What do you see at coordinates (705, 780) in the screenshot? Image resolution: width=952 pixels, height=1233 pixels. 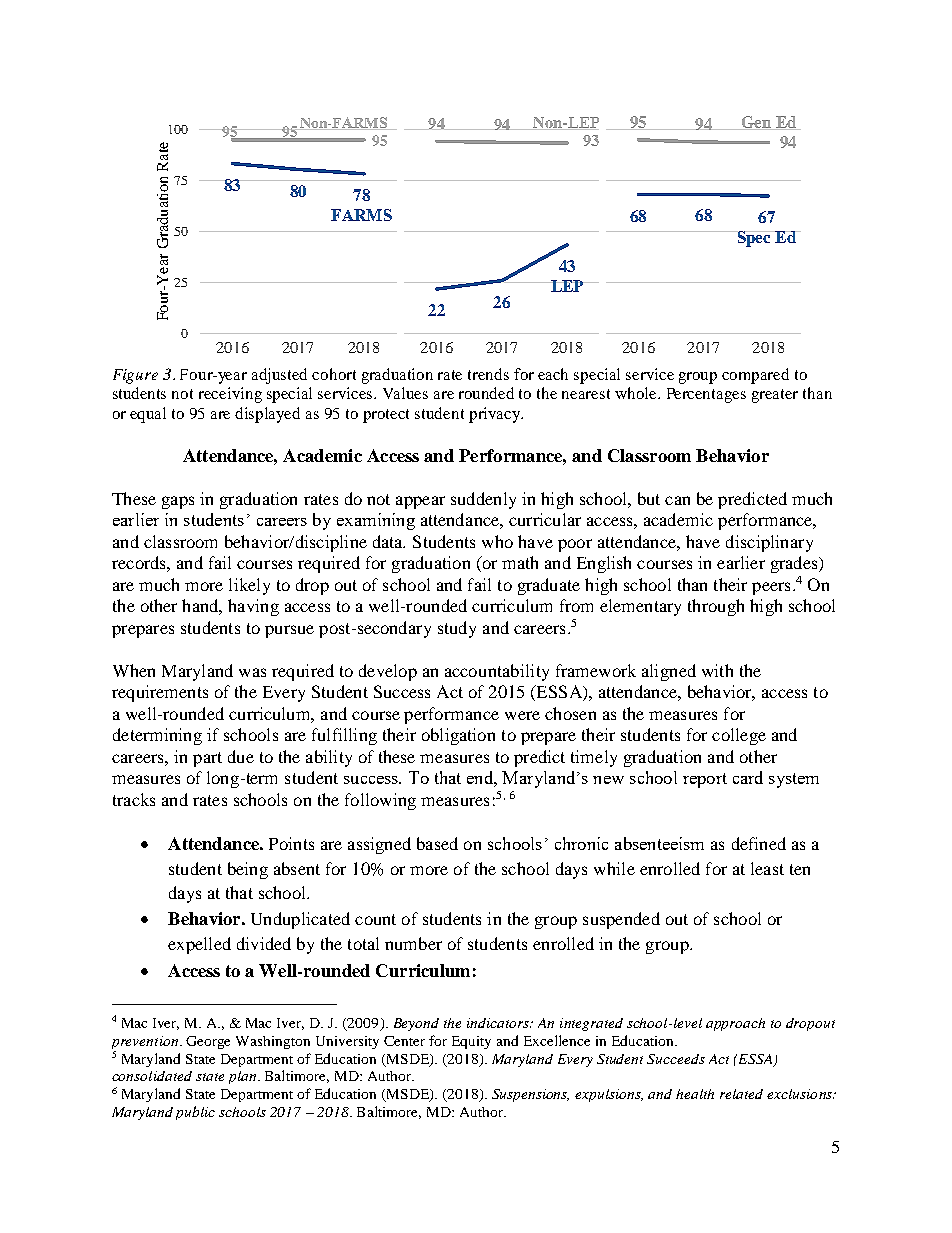 I see `report` at bounding box center [705, 780].
